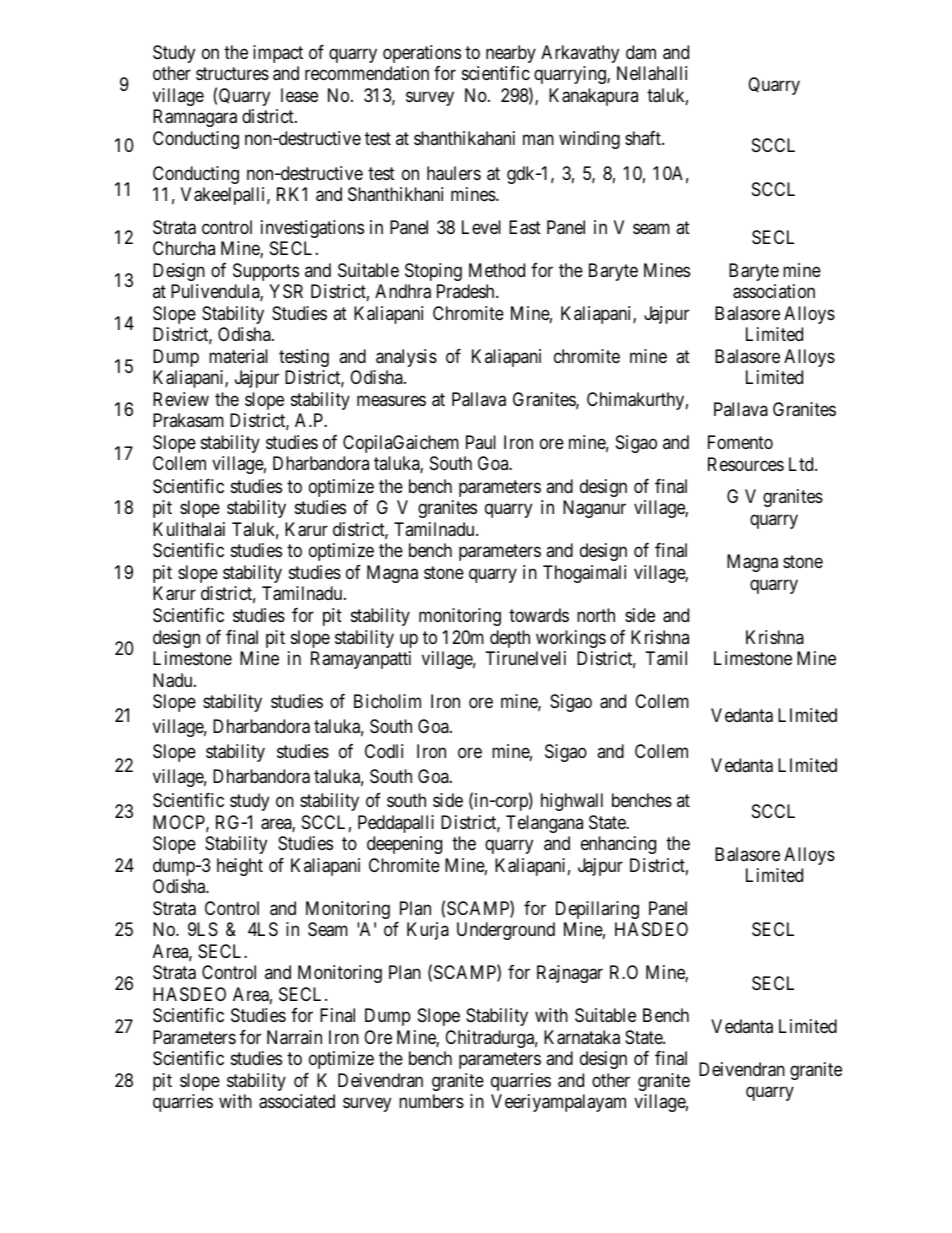  I want to click on Resources, so click(746, 464).
